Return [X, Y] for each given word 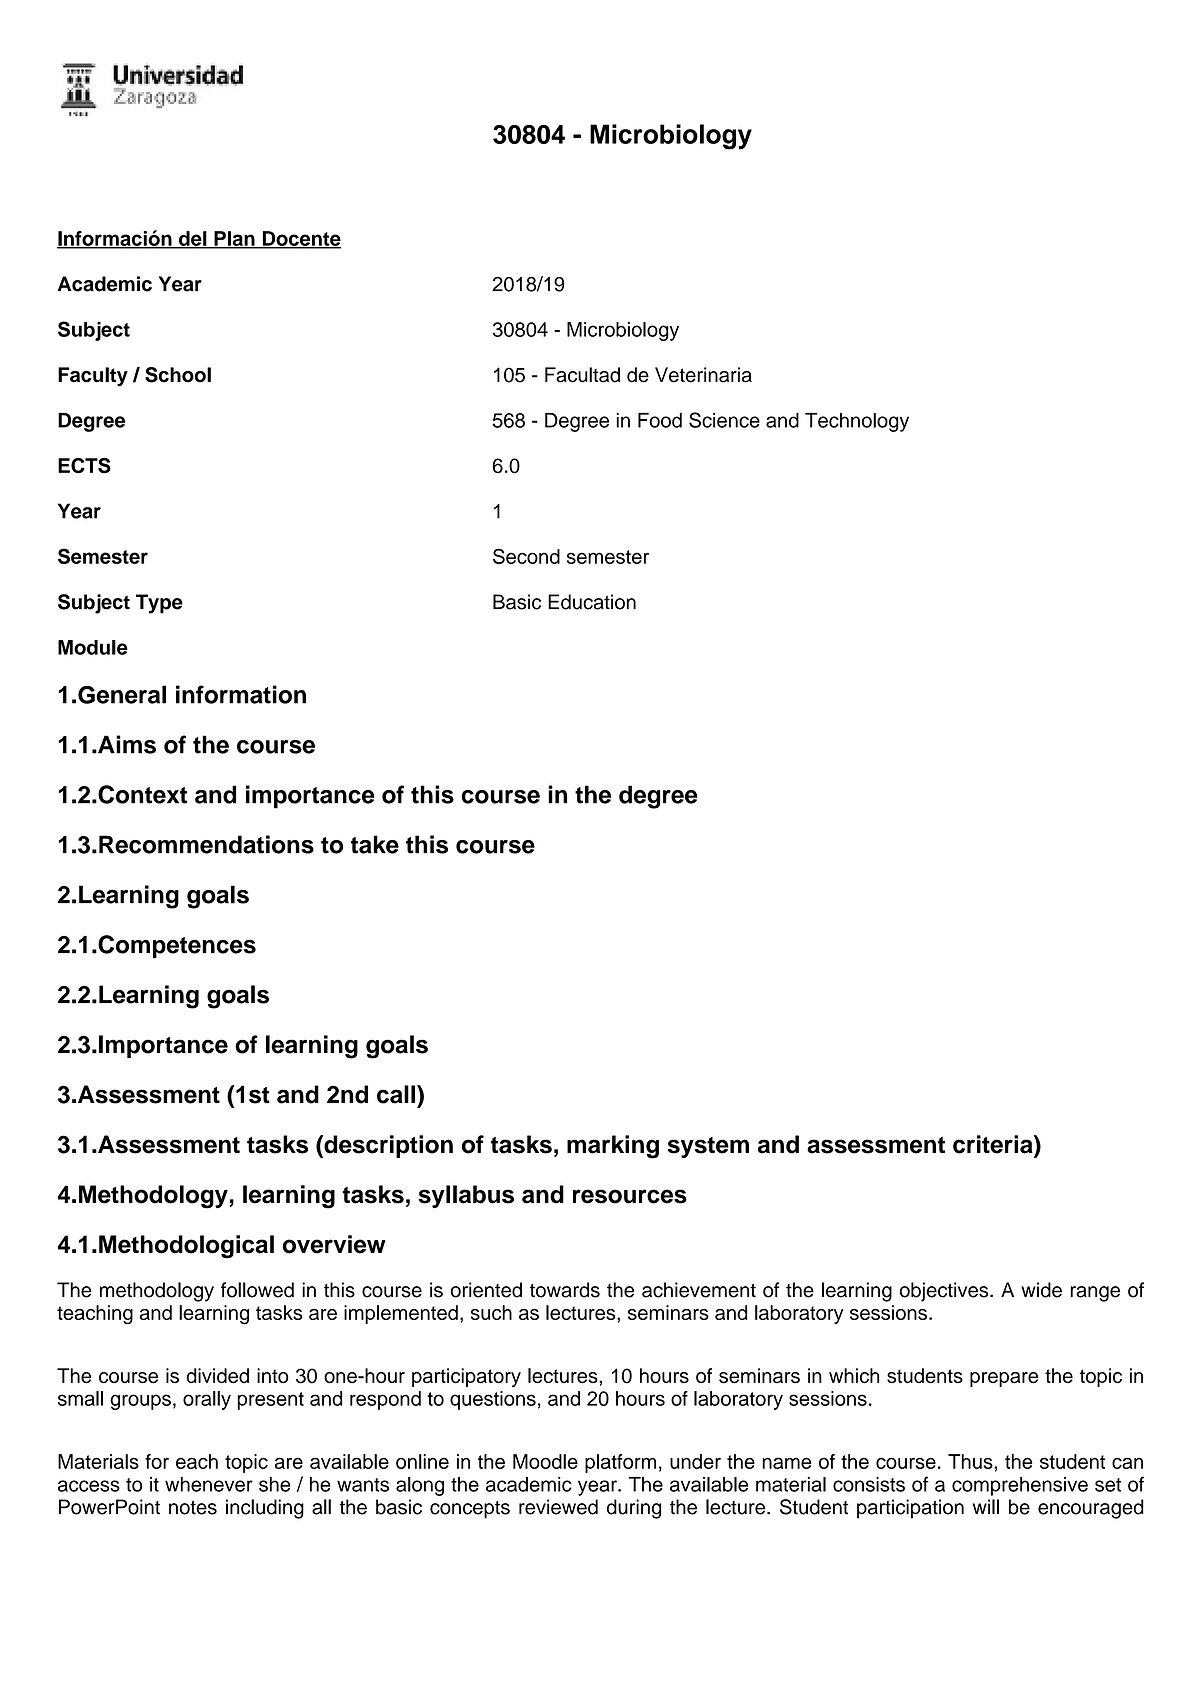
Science [724, 420]
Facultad [582, 375]
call [396, 1094]
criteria [994, 1144]
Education [592, 602]
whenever [209, 1484]
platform [620, 1463]
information [241, 694]
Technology [857, 422]
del [193, 239]
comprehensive [1020, 1486]
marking [613, 1147]
